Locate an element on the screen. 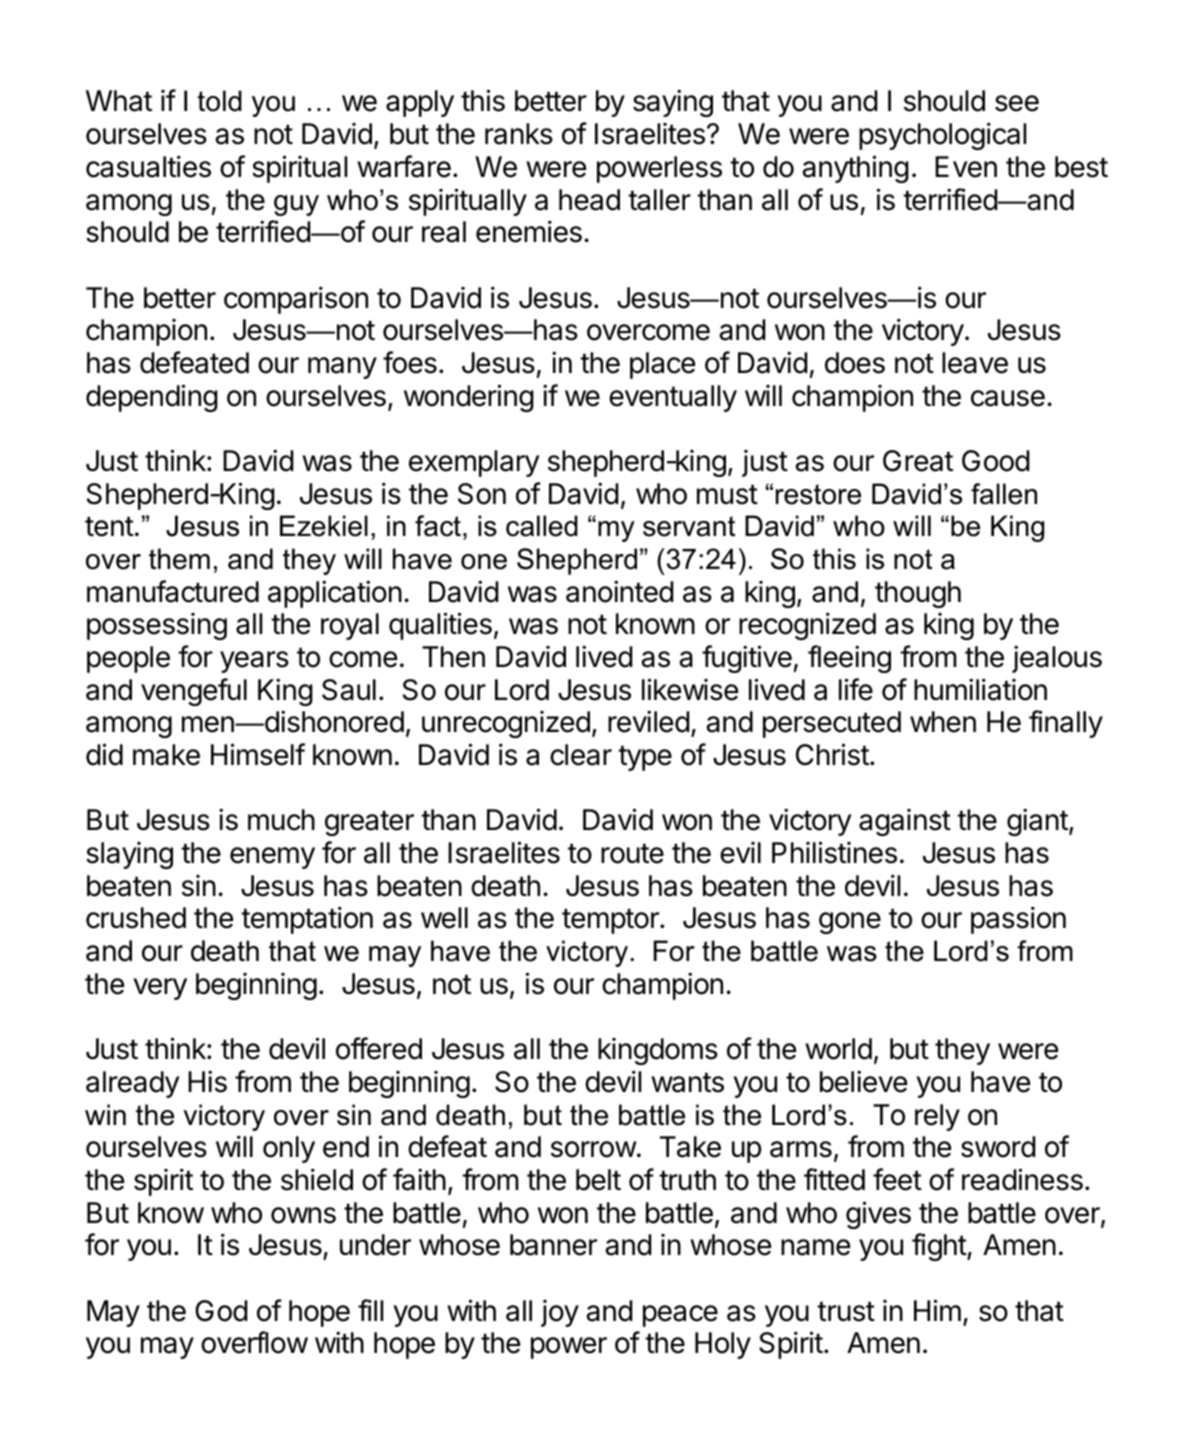 This screenshot has height=1449, width=1193. God is located at coordinates (221, 1311).
